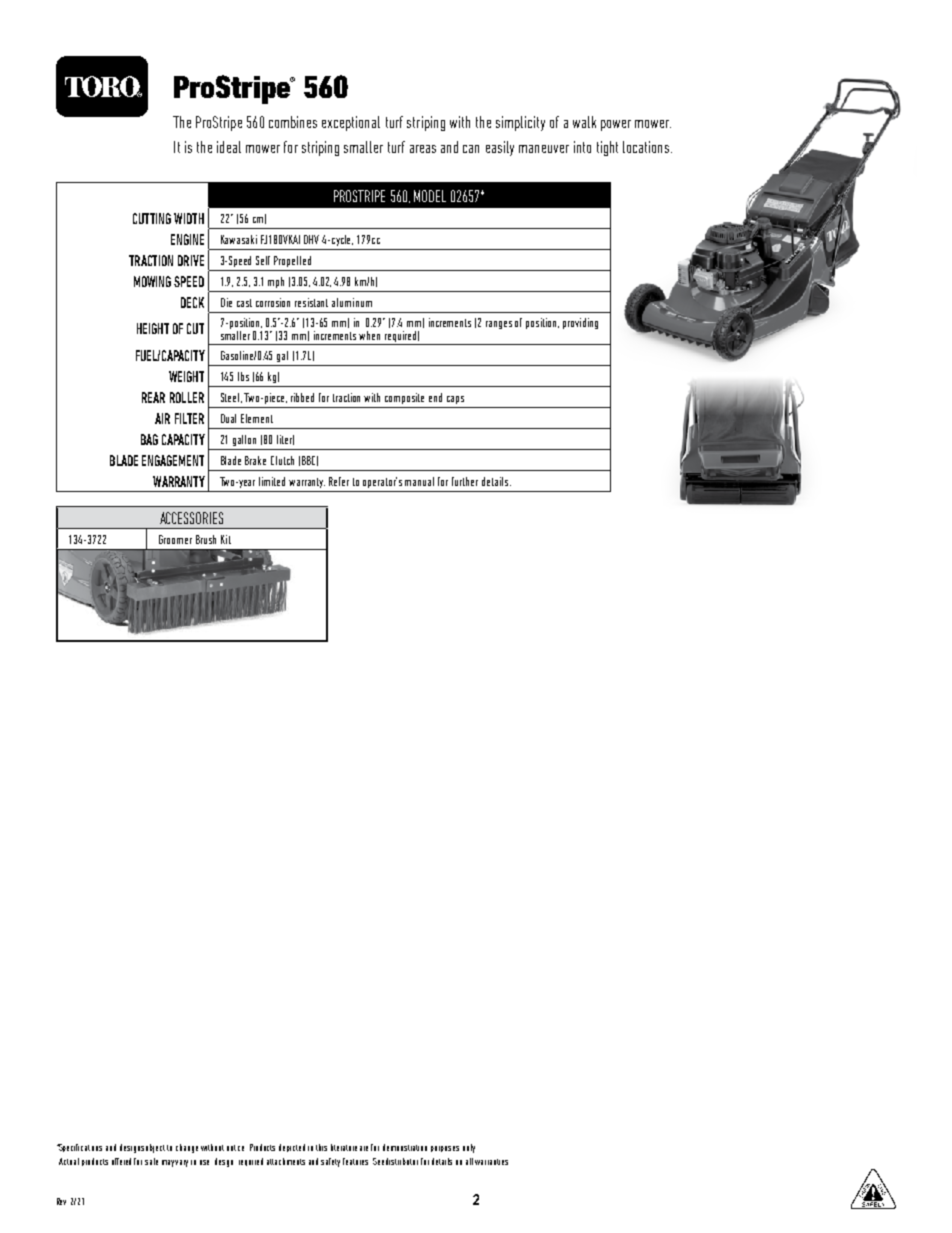 The image size is (952, 1233). What do you see at coordinates (351, 123) in the page?
I see `exceptional` at bounding box center [351, 123].
